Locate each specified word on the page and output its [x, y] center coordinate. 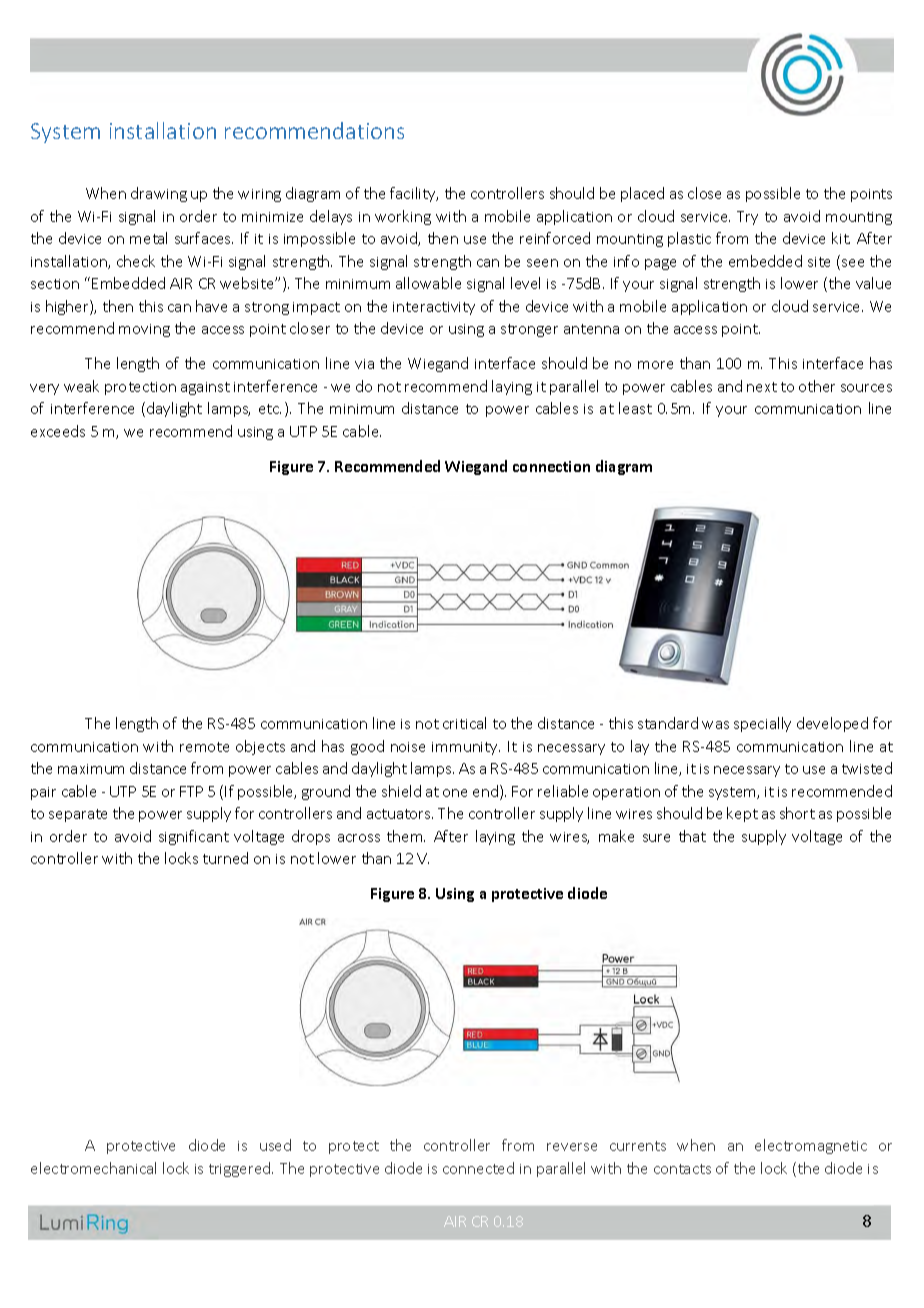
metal [148, 238]
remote [204, 747]
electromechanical [93, 1168]
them [406, 836]
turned [225, 858]
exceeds [58, 431]
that [692, 836]
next [762, 387]
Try [747, 218]
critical [464, 723]
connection [551, 466]
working [403, 217]
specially [762, 724]
